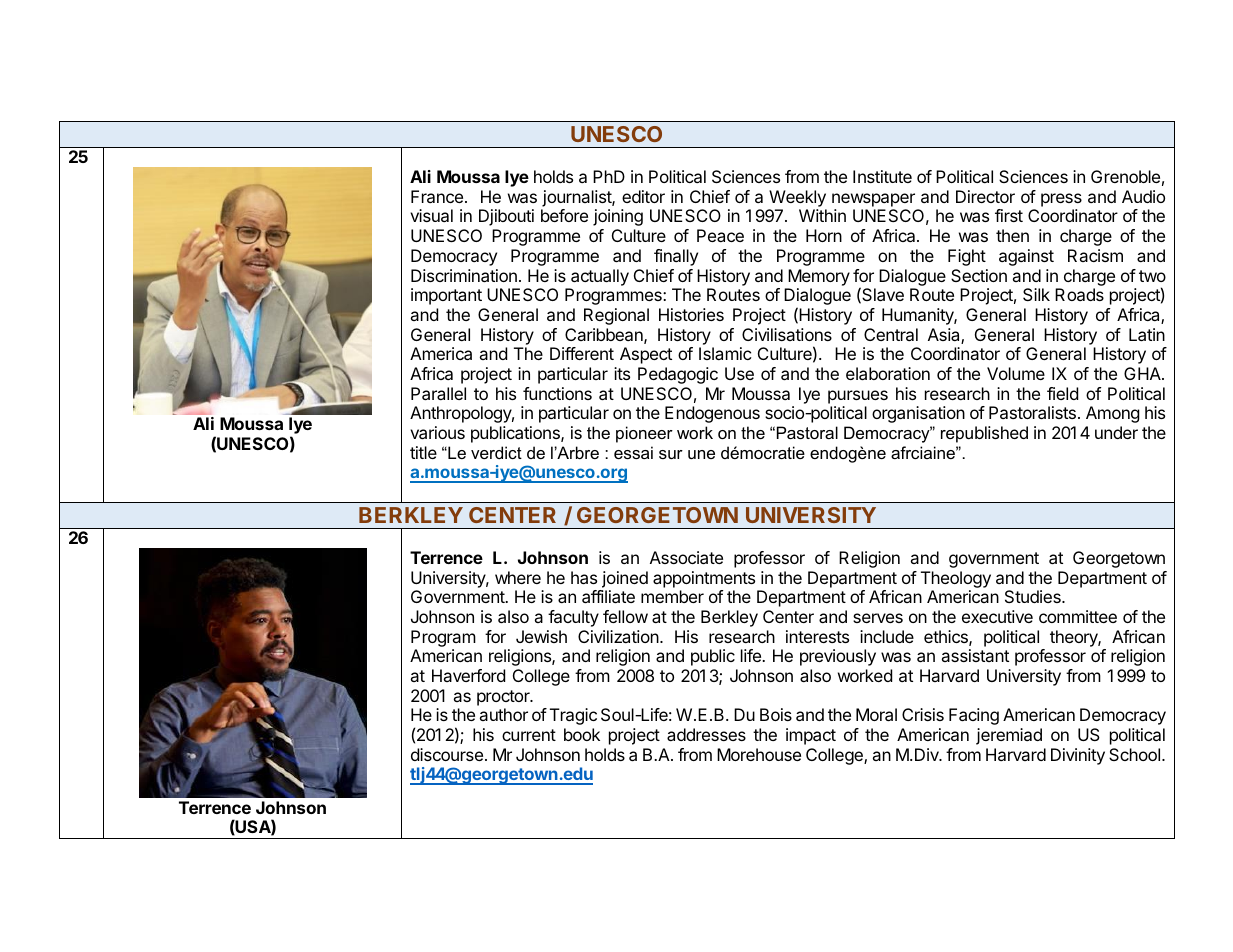  What do you see at coordinates (557, 393) in the screenshot?
I see `functions` at bounding box center [557, 393].
